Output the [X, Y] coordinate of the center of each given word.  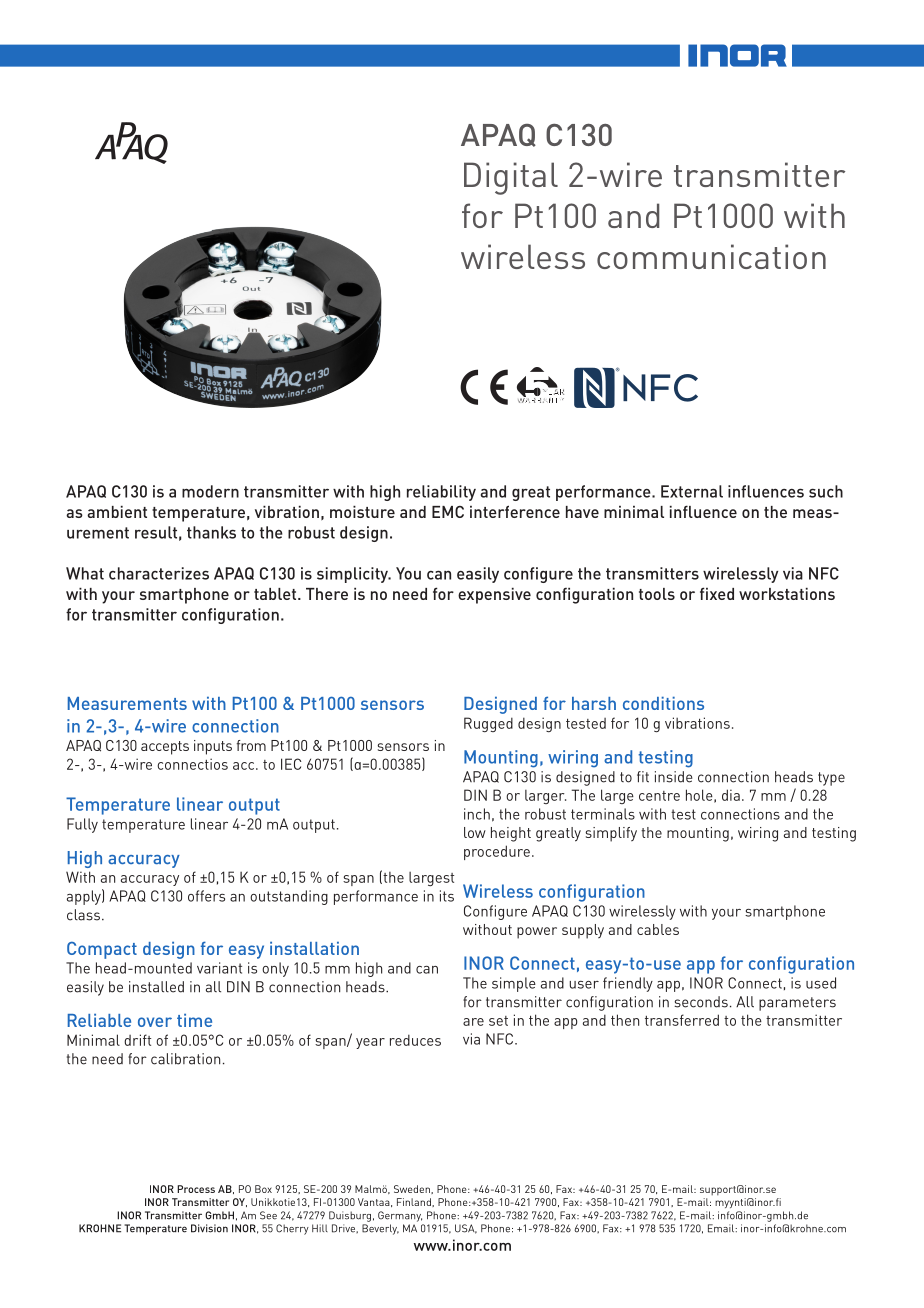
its [447, 896]
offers [206, 896]
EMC [448, 512]
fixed [717, 593]
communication [711, 256]
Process [196, 1189]
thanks [211, 532]
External [692, 491]
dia [731, 795]
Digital [511, 178]
